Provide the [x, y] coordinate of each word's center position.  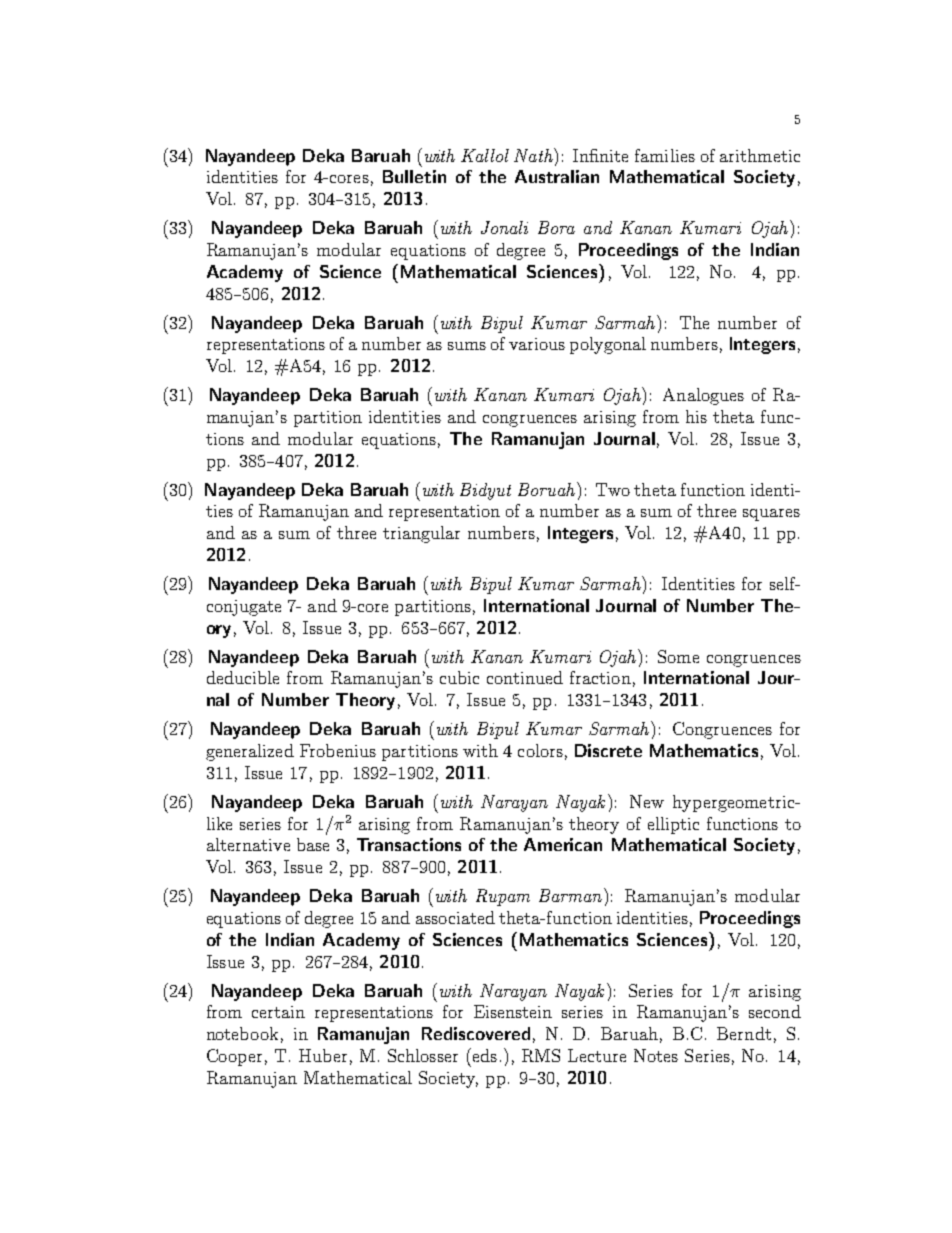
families [665, 155]
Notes [656, 1055]
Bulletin [414, 176]
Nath [534, 155]
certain [278, 1012]
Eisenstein [513, 1011]
